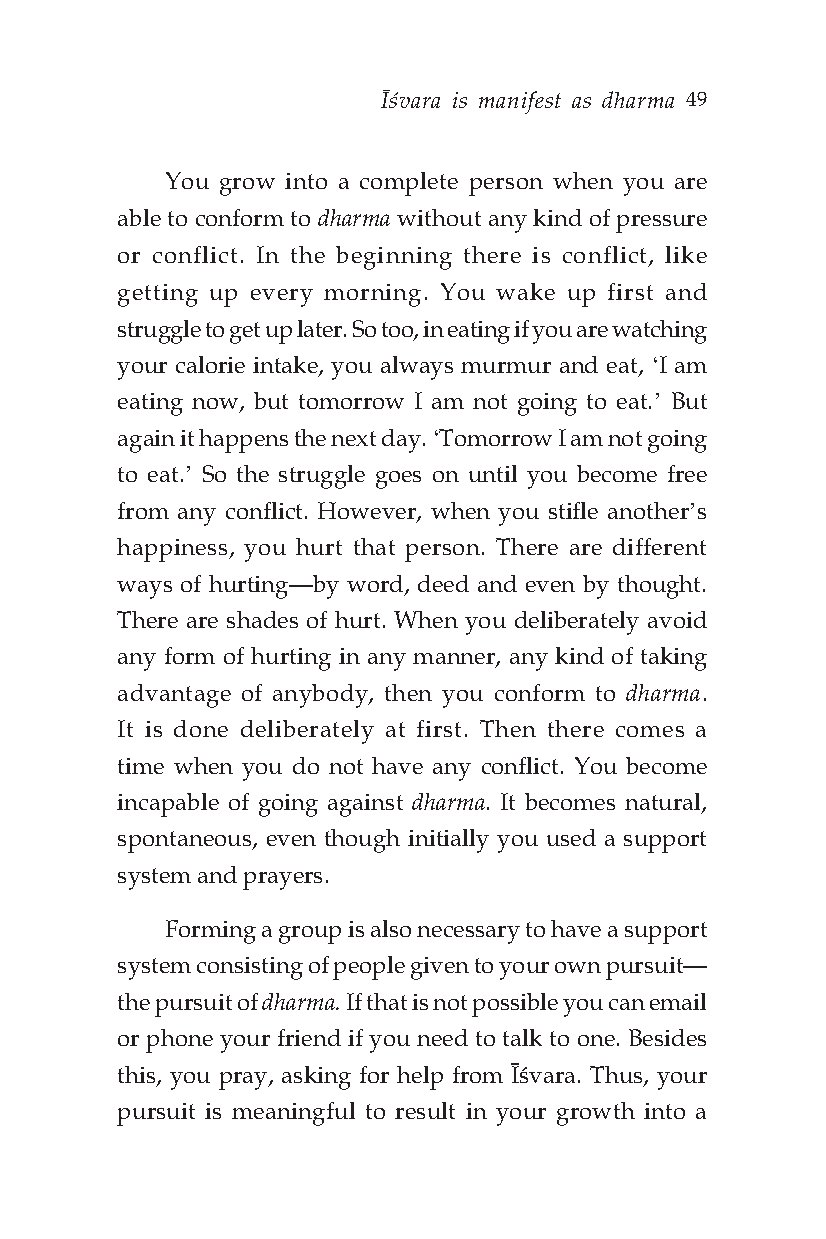  I want to click on used, so click(571, 837).
